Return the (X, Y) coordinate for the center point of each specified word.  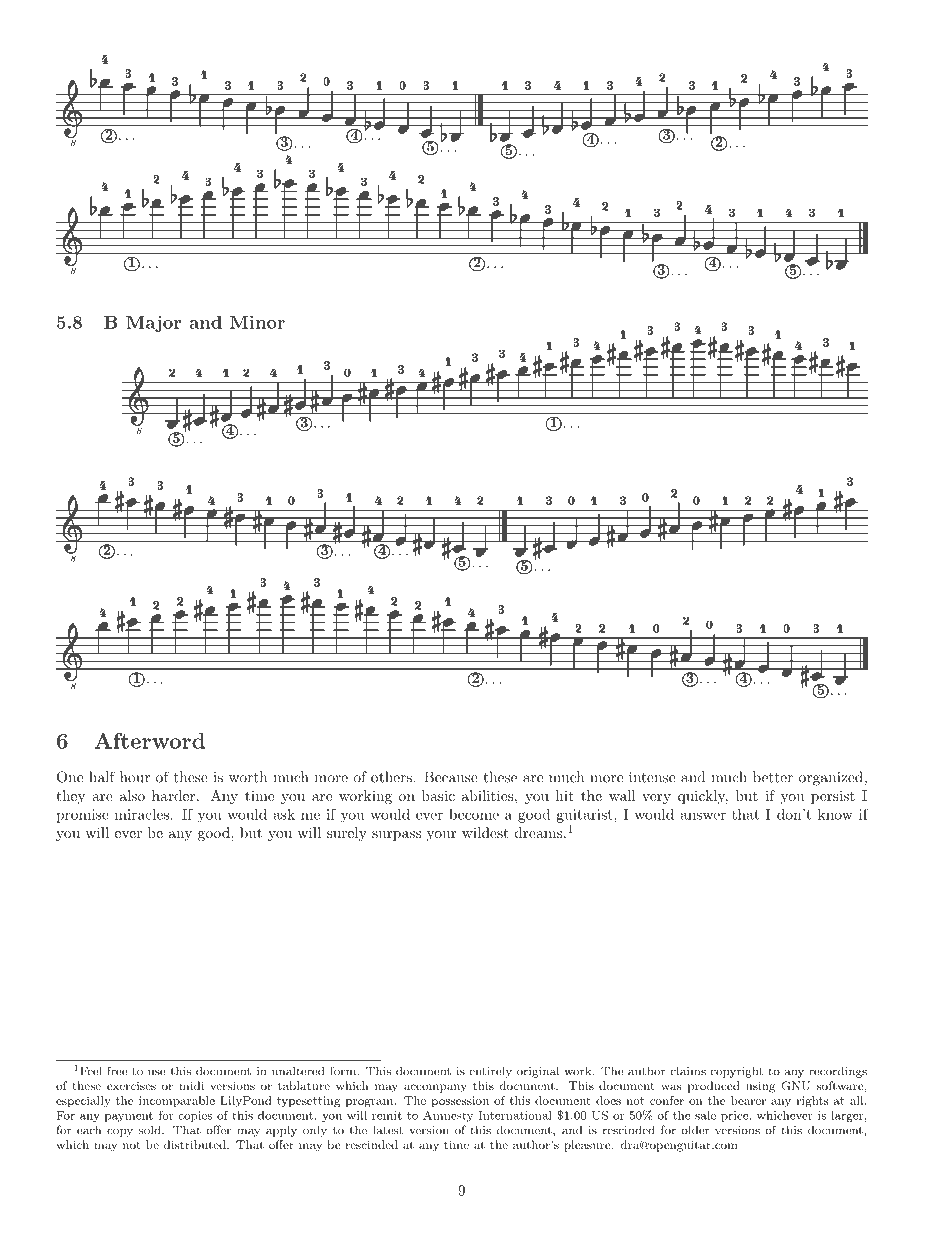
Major (153, 323)
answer (703, 816)
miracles (142, 814)
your (441, 836)
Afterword (150, 741)
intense (652, 777)
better (773, 777)
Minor (257, 322)
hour (135, 777)
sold (151, 1130)
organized (831, 778)
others (391, 777)
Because (451, 777)
